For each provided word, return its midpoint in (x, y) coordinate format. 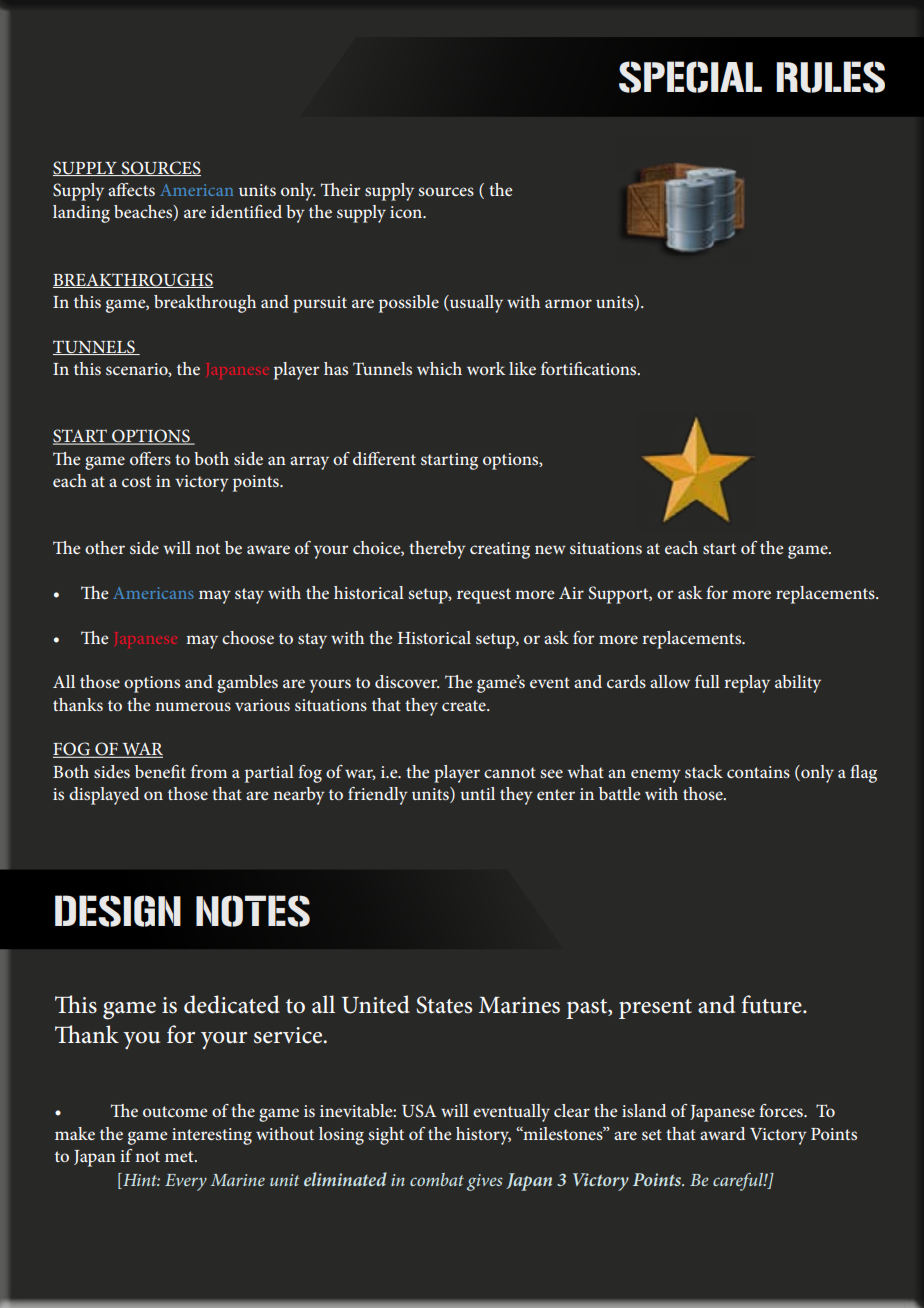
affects (131, 189)
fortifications (590, 368)
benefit (160, 771)
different (384, 458)
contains (758, 772)
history (483, 1136)
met (180, 1156)
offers (150, 458)
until (477, 793)
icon (407, 212)
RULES (830, 77)
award (723, 1133)
